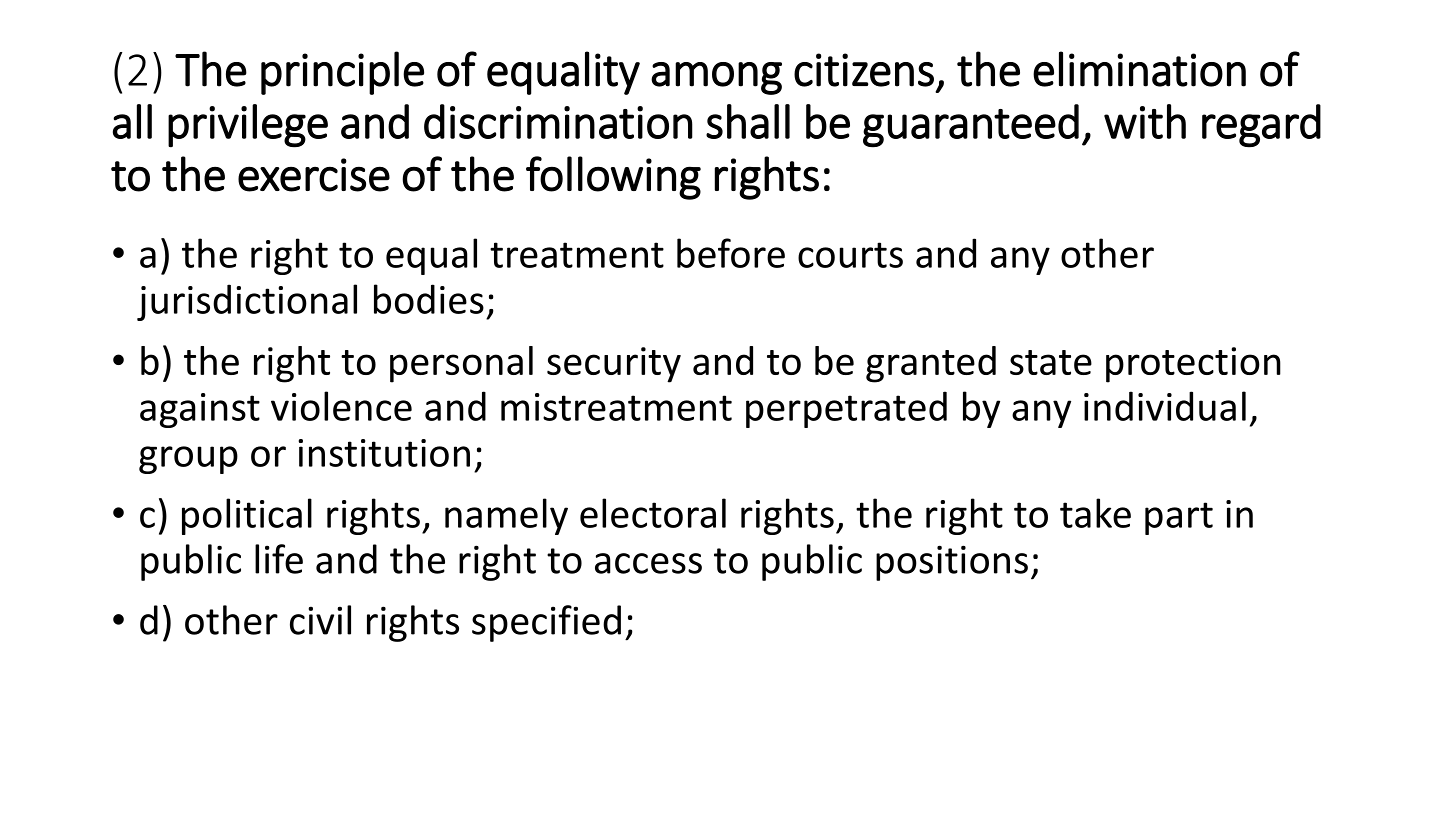 The image size is (1456, 819). Describe the element at coordinates (716, 78) in the page. I see `among` at that location.
